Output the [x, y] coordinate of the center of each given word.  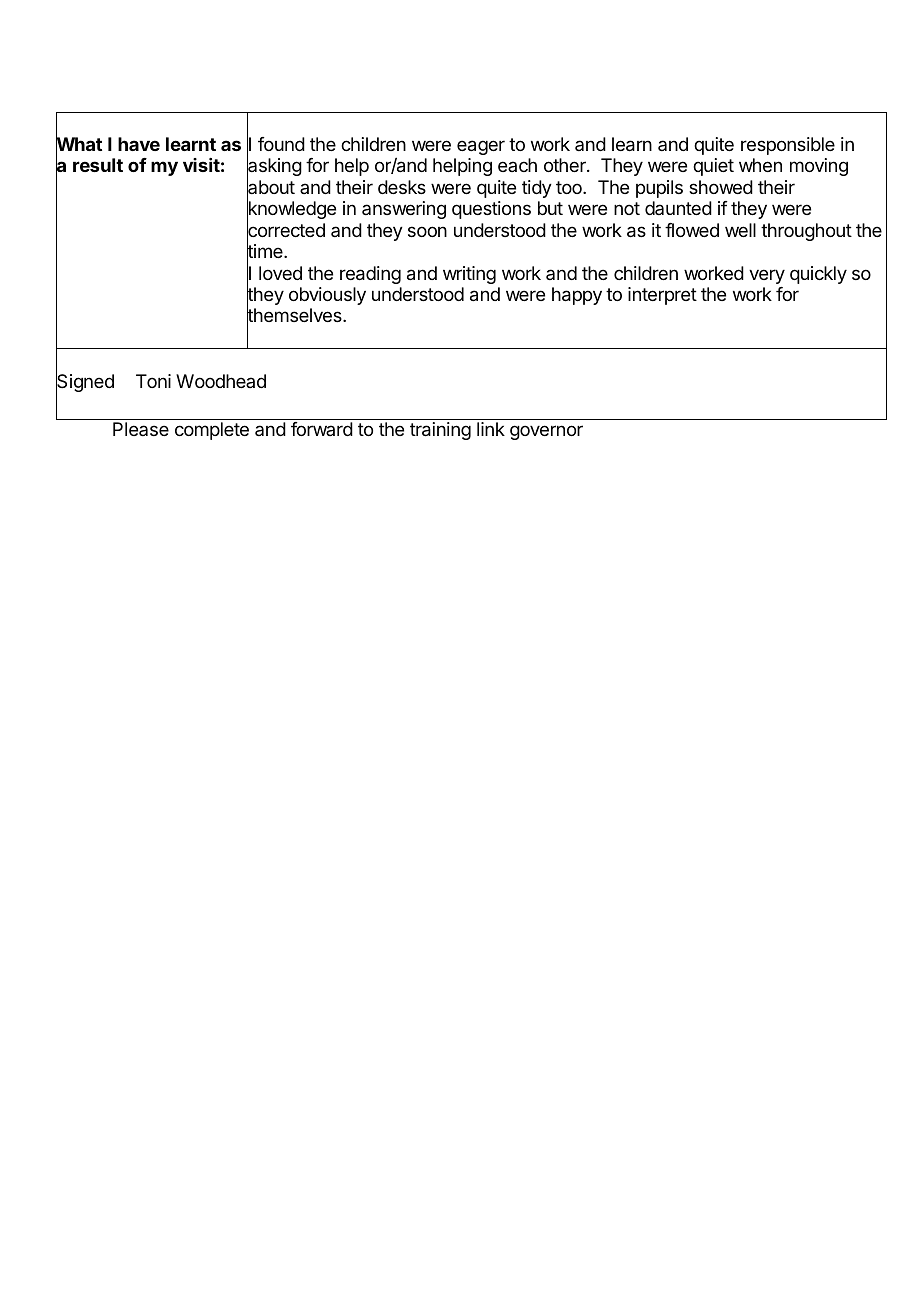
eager [481, 147]
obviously [327, 296]
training [440, 431]
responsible [788, 146]
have [139, 144]
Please [141, 429]
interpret [662, 296]
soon [427, 231]
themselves [295, 316]
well [740, 230]
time [266, 252]
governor [546, 432]
